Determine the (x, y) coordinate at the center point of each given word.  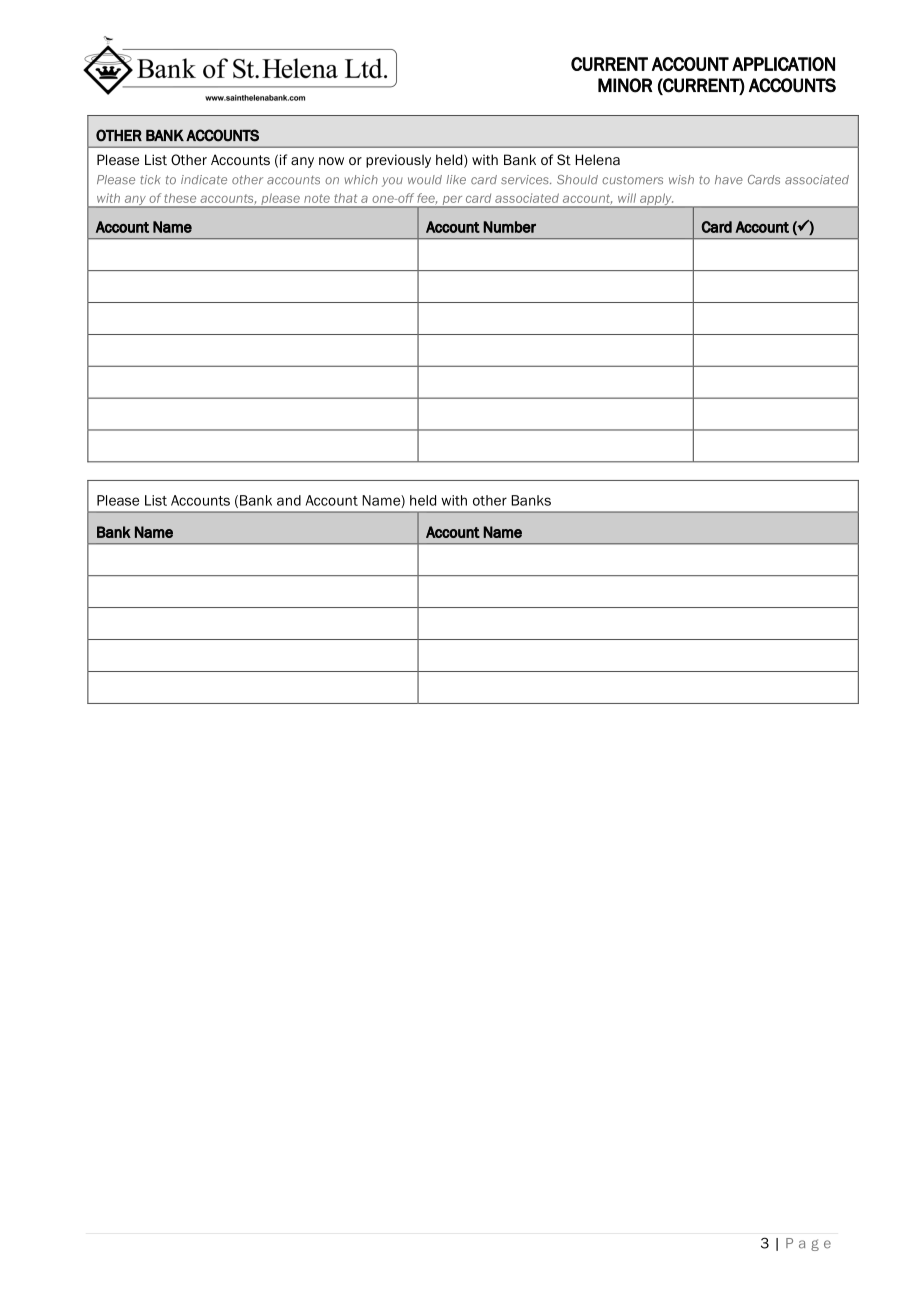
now (331, 161)
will (627, 198)
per (452, 202)
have (729, 180)
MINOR (625, 85)
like (456, 180)
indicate (204, 180)
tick (150, 180)
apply (655, 201)
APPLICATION (783, 64)
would (425, 180)
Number (509, 227)
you (392, 182)
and (289, 500)
